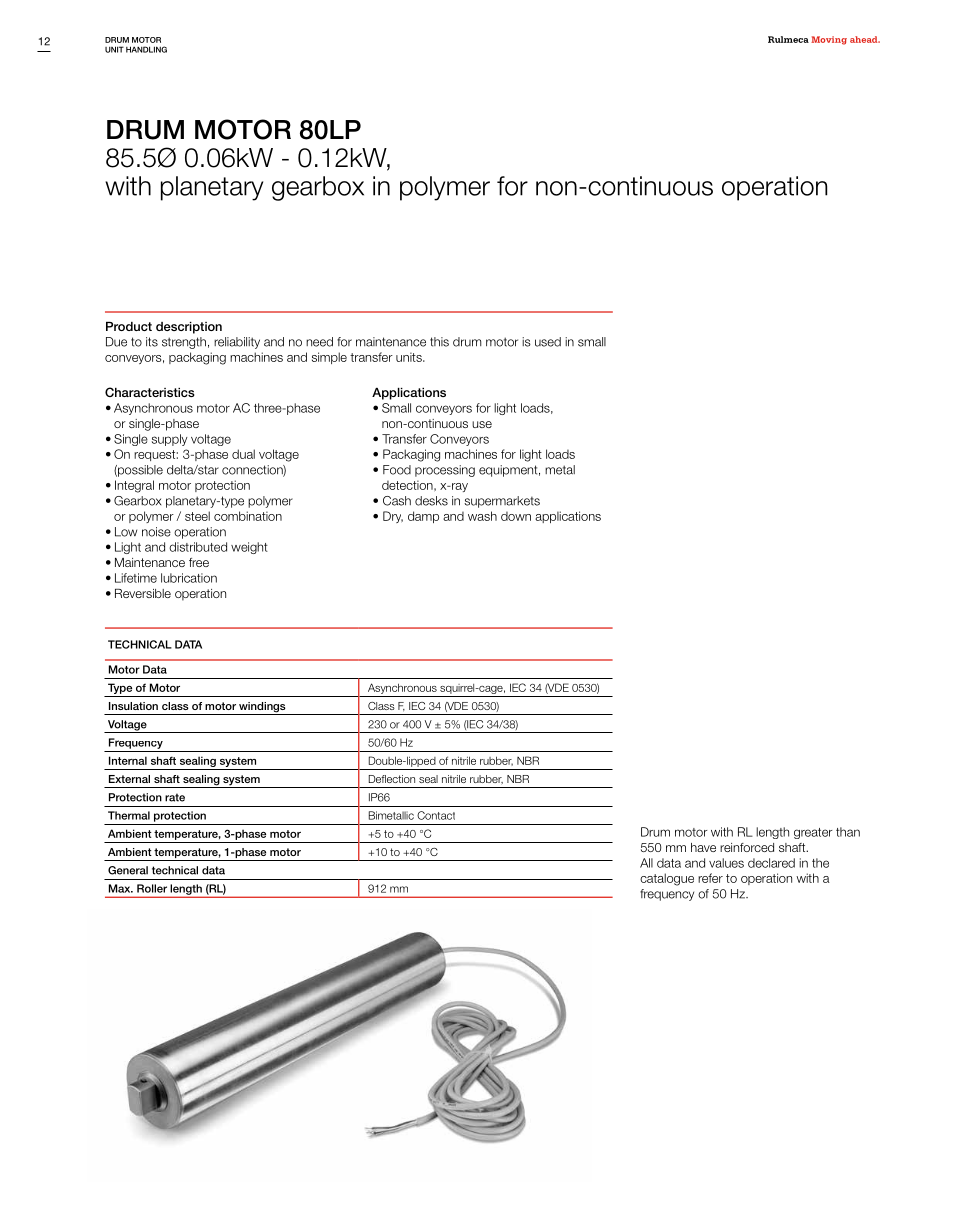 The width and height of the screenshot is (958, 1232). What do you see at coordinates (146, 49) in the screenshot?
I see `HANDLING` at bounding box center [146, 49].
